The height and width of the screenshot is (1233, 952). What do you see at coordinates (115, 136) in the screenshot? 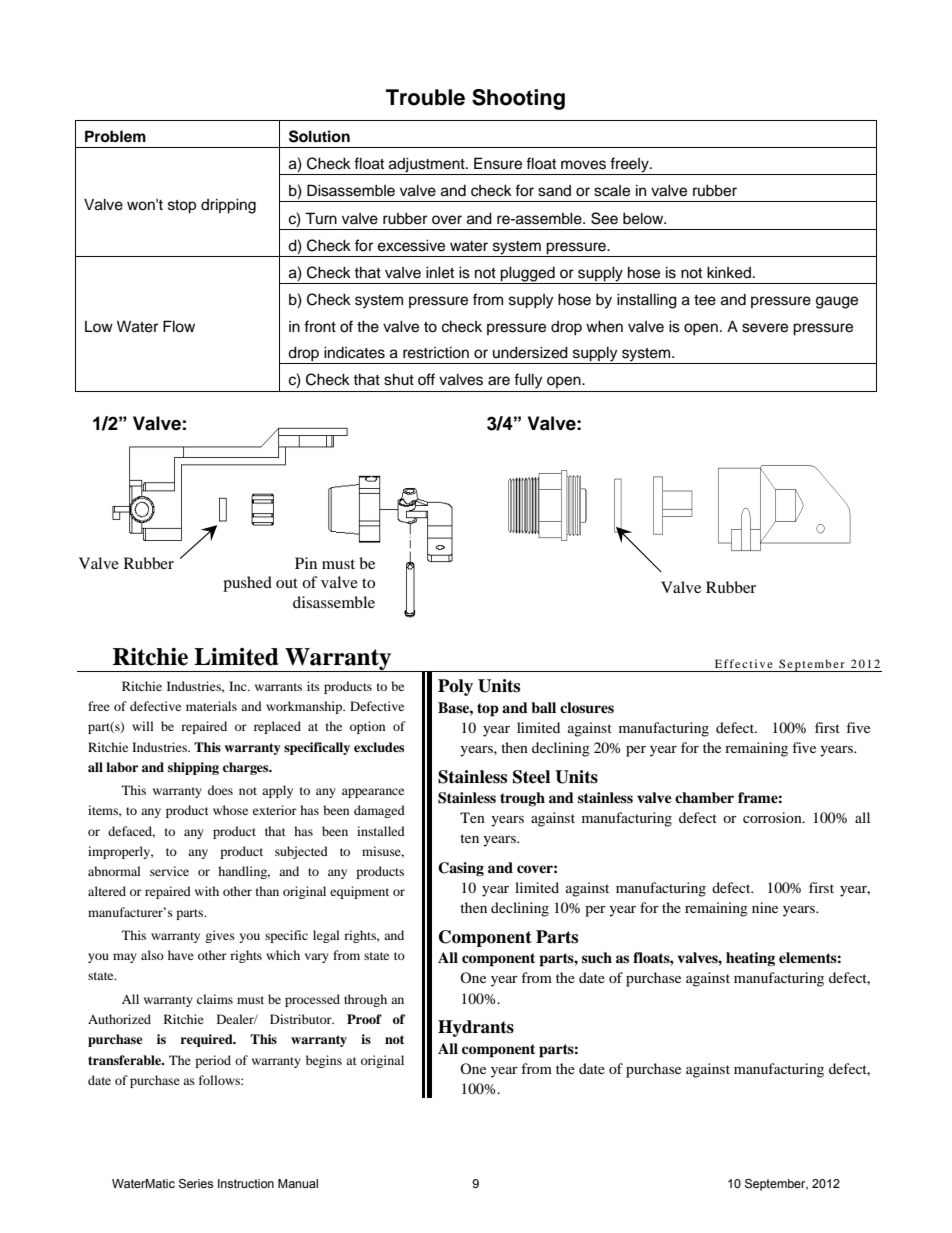
I see `Problem` at bounding box center [115, 136].
